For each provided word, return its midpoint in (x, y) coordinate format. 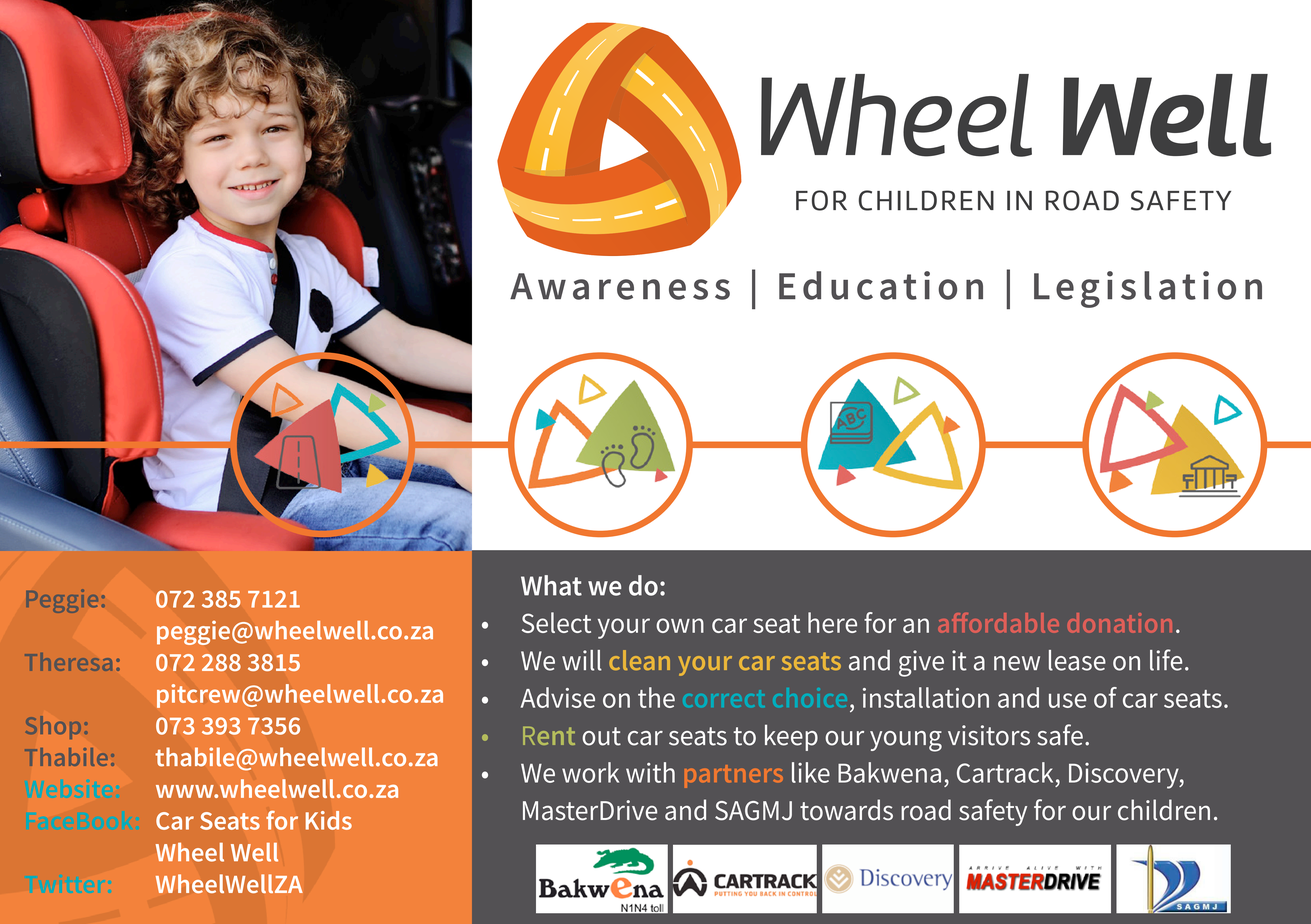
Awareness (620, 286)
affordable (998, 623)
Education (881, 285)
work (590, 772)
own (680, 625)
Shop (53, 727)
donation (1120, 623)
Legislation (1148, 289)
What (551, 585)
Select (556, 622)
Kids (329, 820)
